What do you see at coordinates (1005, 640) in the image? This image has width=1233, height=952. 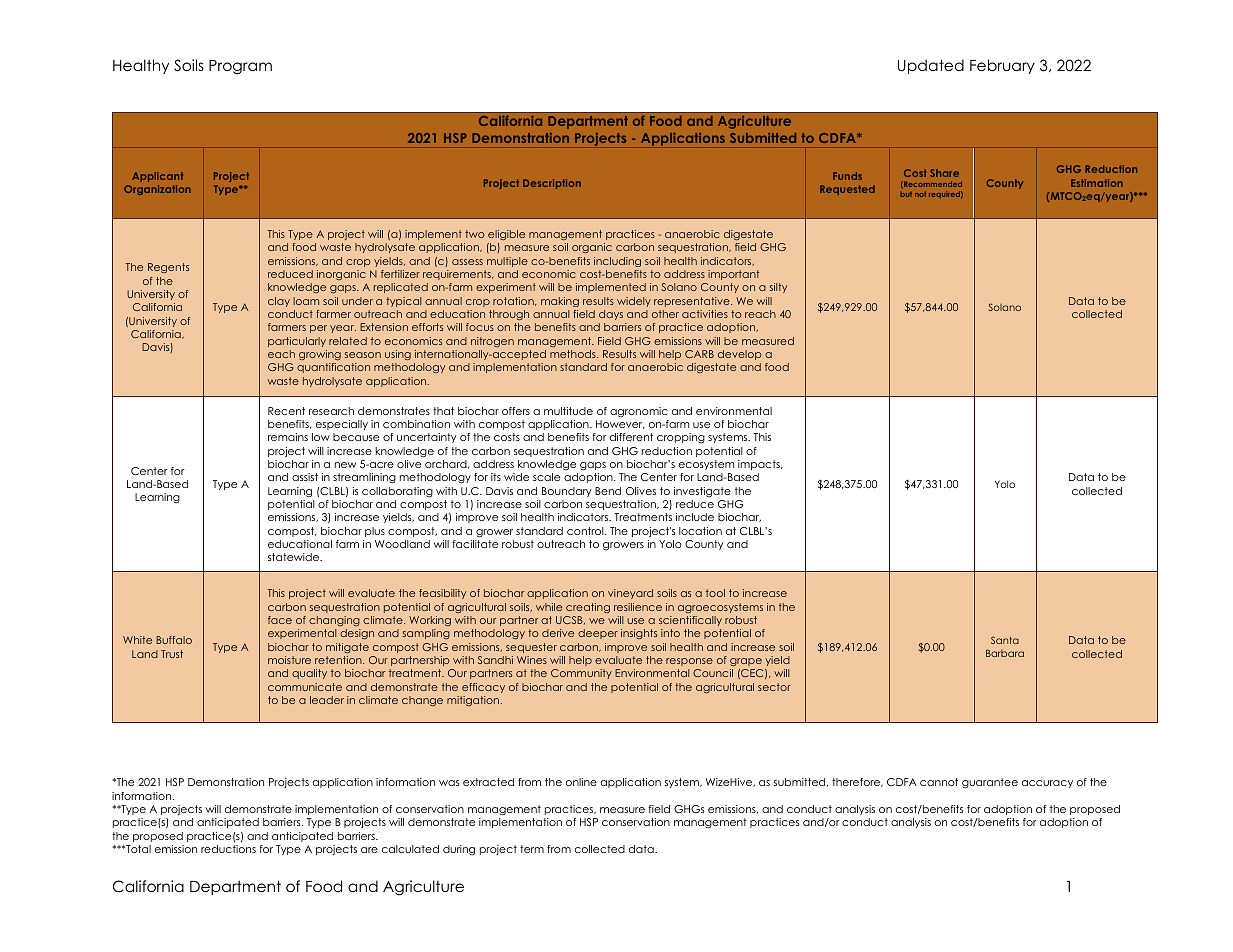 I see `Santa` at bounding box center [1005, 640].
